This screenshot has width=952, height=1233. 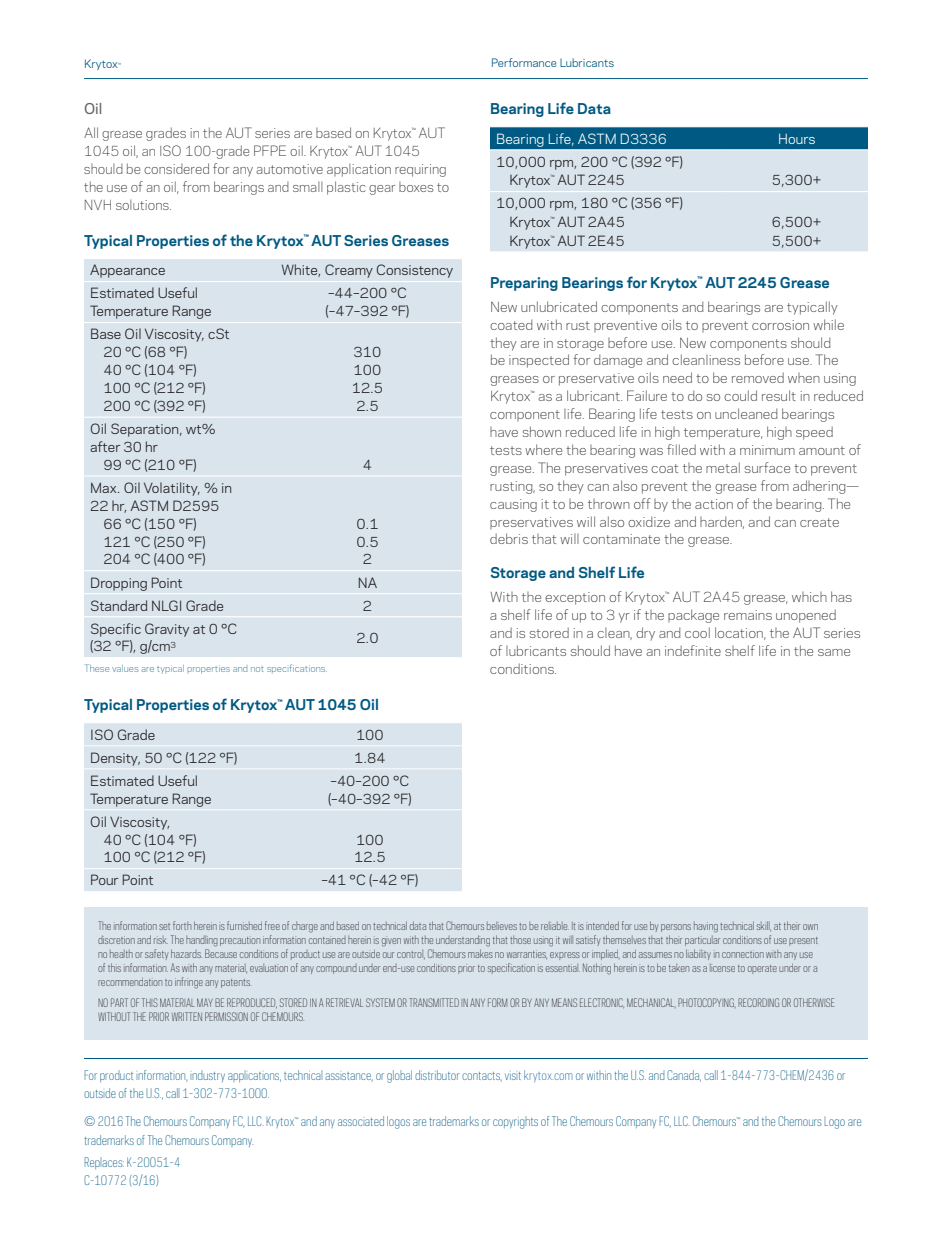 What do you see at coordinates (182, 925) in the screenshot?
I see `forth` at bounding box center [182, 925].
